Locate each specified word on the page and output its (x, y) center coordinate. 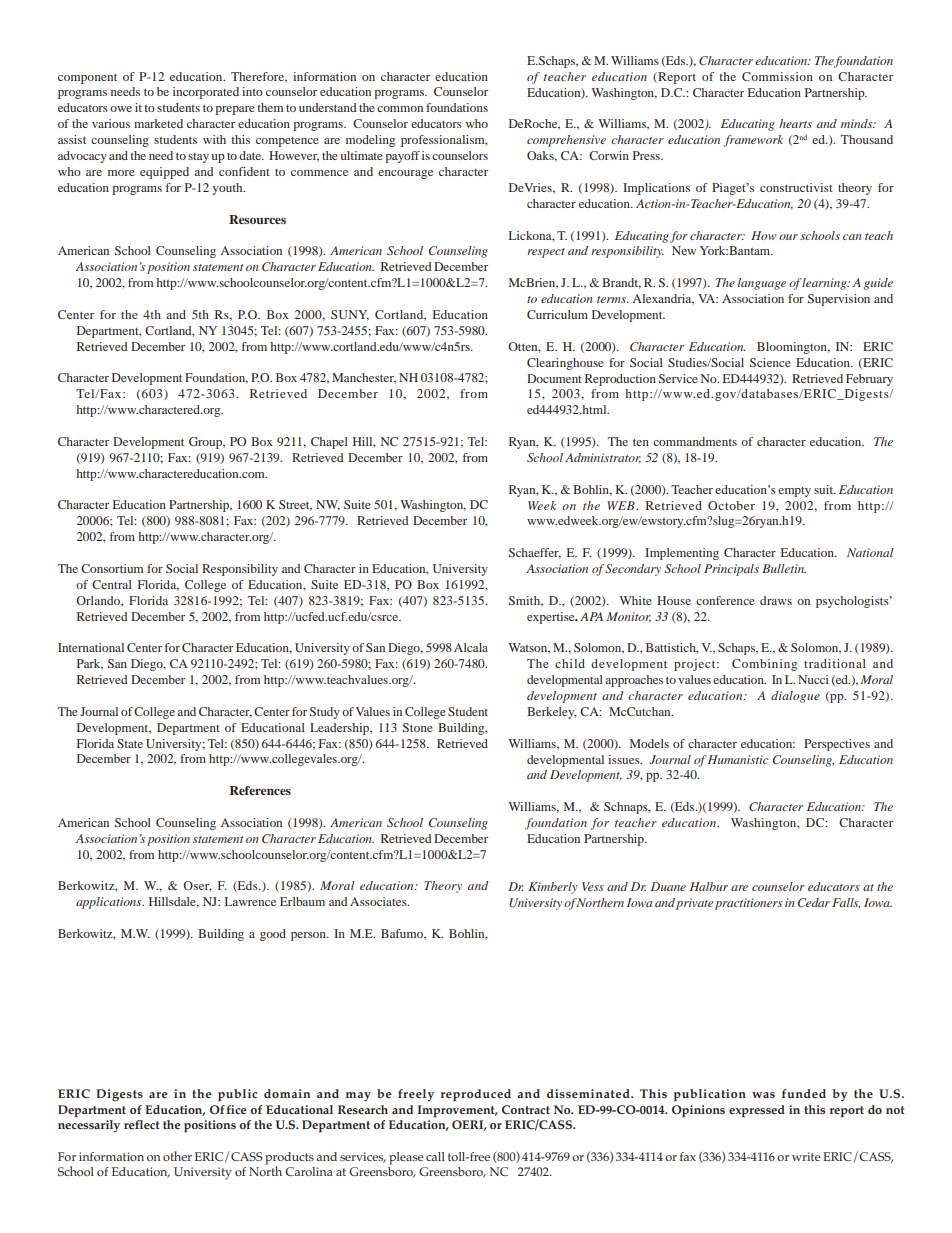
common (400, 109)
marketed (158, 123)
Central (112, 584)
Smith (526, 601)
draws (776, 600)
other (177, 1156)
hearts (795, 123)
